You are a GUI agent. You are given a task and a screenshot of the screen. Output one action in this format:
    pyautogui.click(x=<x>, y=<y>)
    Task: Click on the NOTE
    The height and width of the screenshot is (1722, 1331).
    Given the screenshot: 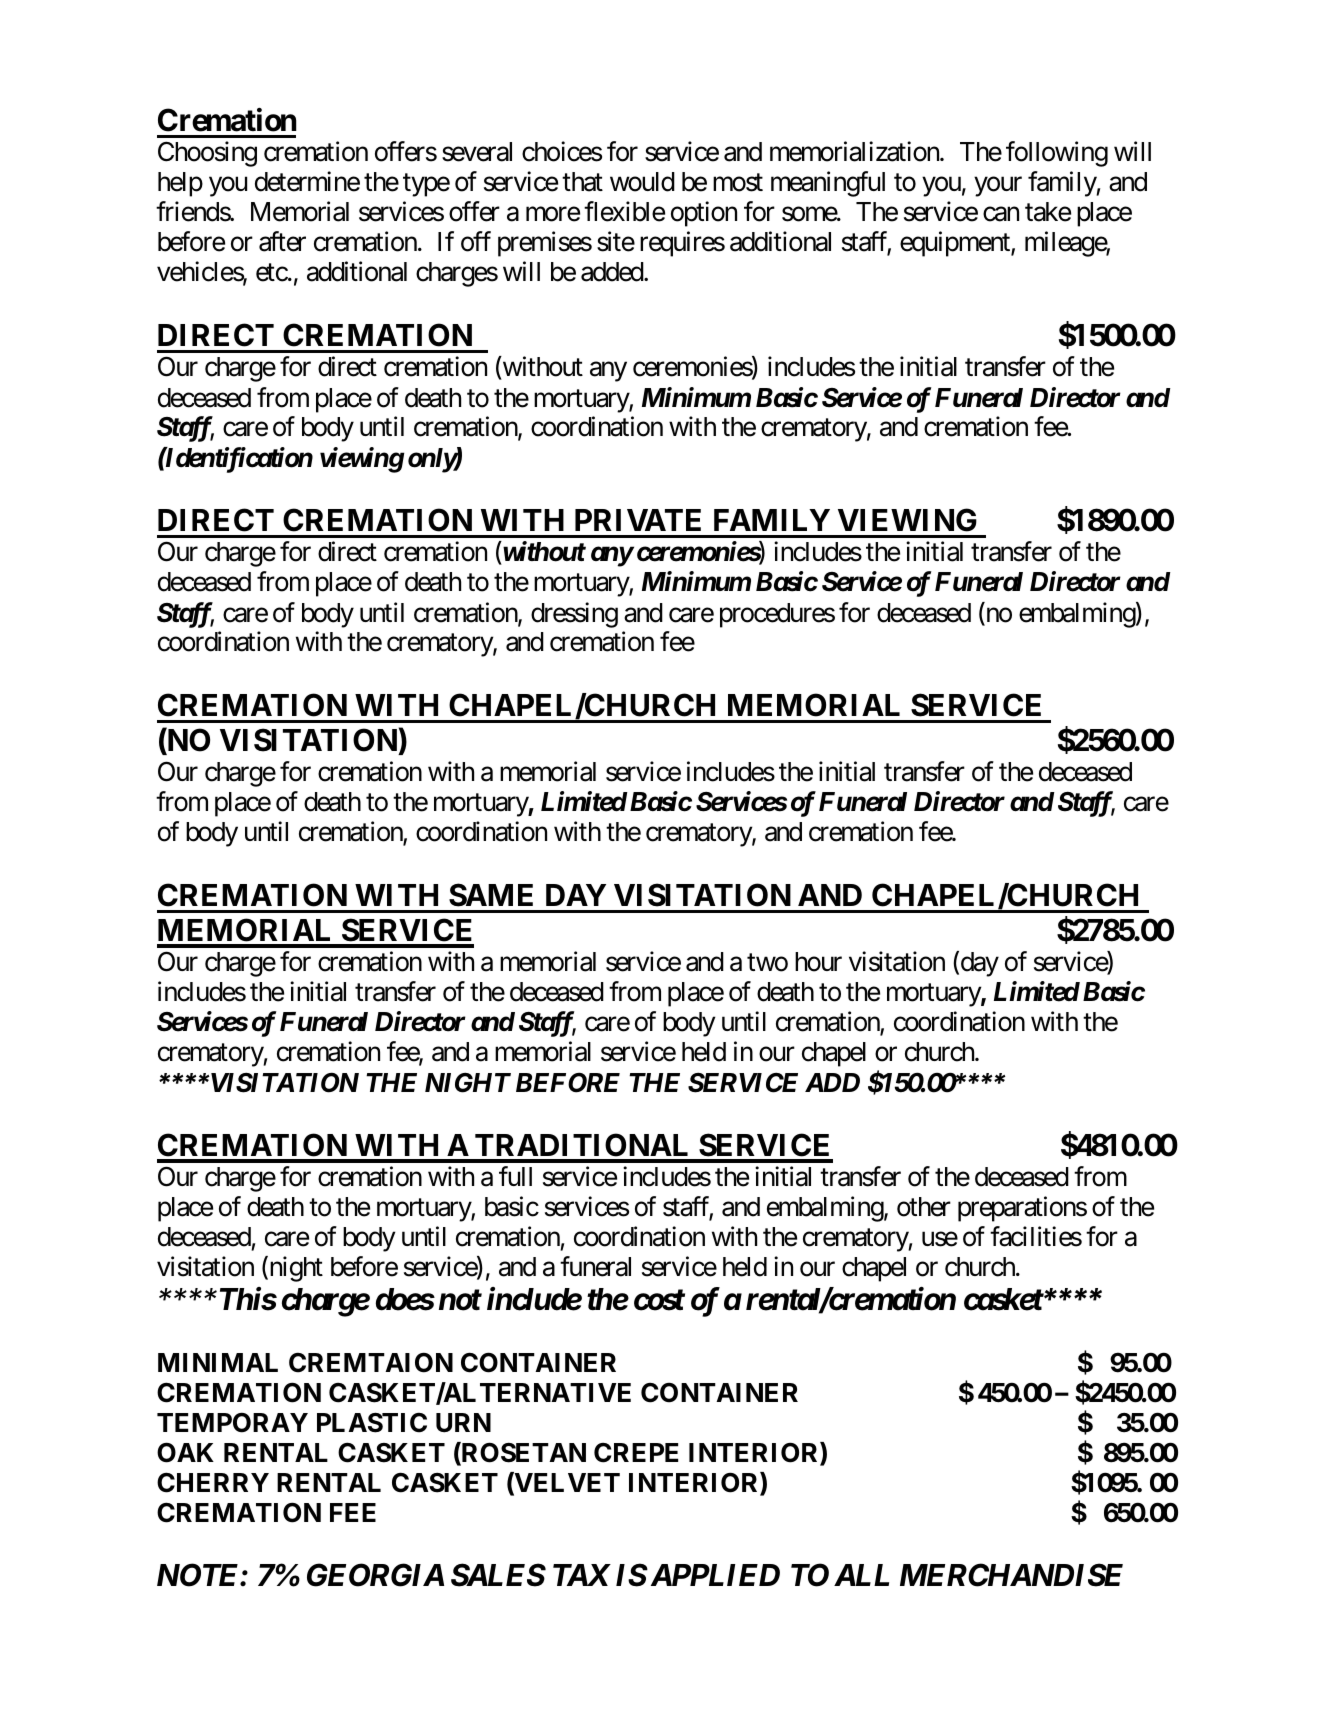 What is the action you would take?
    pyautogui.click(x=199, y=1575)
